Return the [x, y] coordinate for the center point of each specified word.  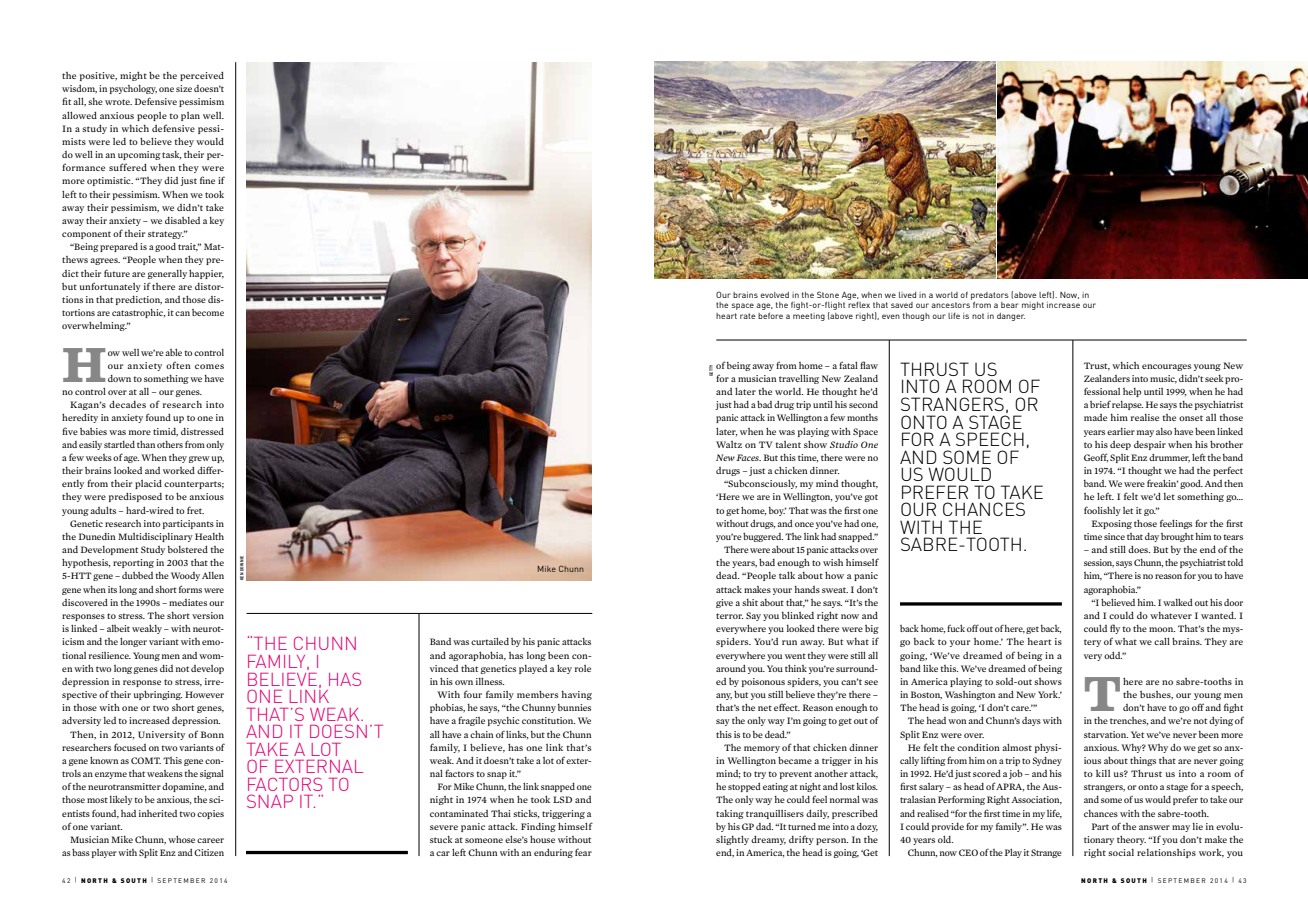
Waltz [729, 444]
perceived [202, 76]
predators [990, 297]
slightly [732, 840]
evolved [774, 295]
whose [181, 839]
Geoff [1096, 457]
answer [1154, 827]
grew [199, 459]
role [583, 668]
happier [206, 274]
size [184, 88]
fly [1115, 629]
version [208, 615]
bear [1010, 305]
